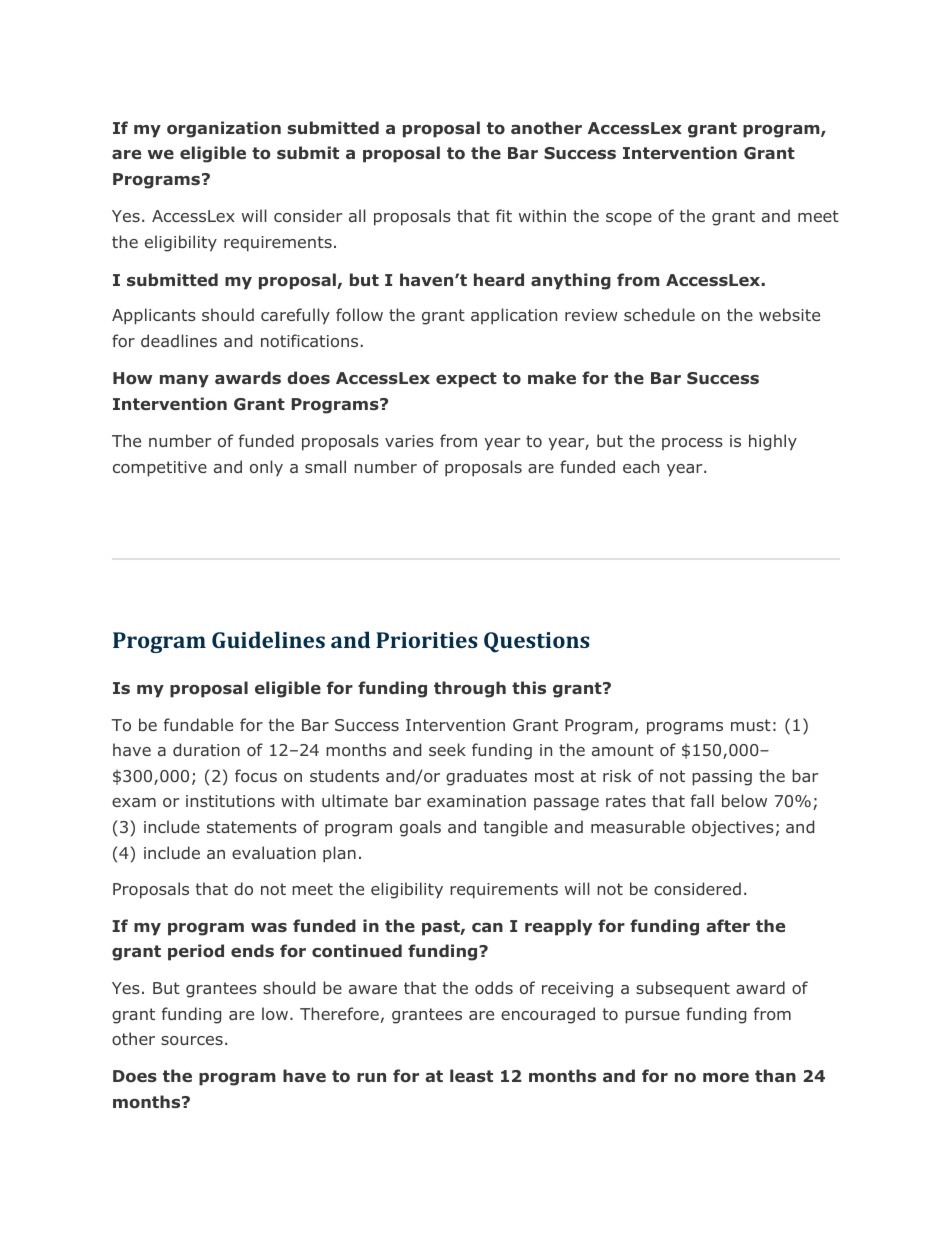 This document has height=1233, width=952. What do you see at coordinates (733, 828) in the document?
I see `objectives` at bounding box center [733, 828].
